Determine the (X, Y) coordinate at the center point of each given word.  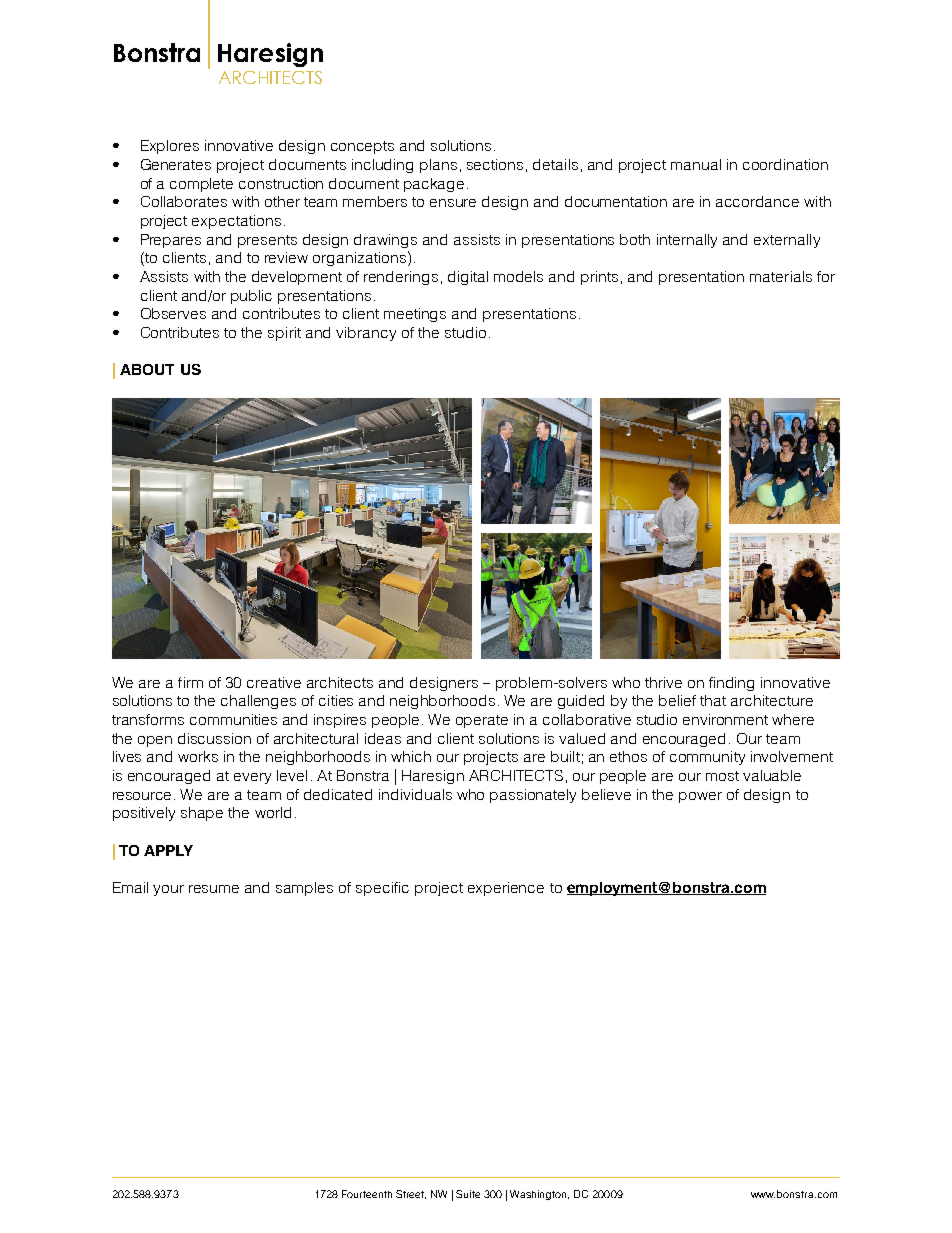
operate (482, 721)
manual (696, 164)
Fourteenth (367, 1194)
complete (201, 185)
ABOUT (147, 369)
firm (190, 682)
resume (214, 889)
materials (781, 276)
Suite (468, 1194)
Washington (539, 1195)
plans (438, 166)
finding (731, 684)
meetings (415, 315)
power (700, 797)
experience (506, 889)
